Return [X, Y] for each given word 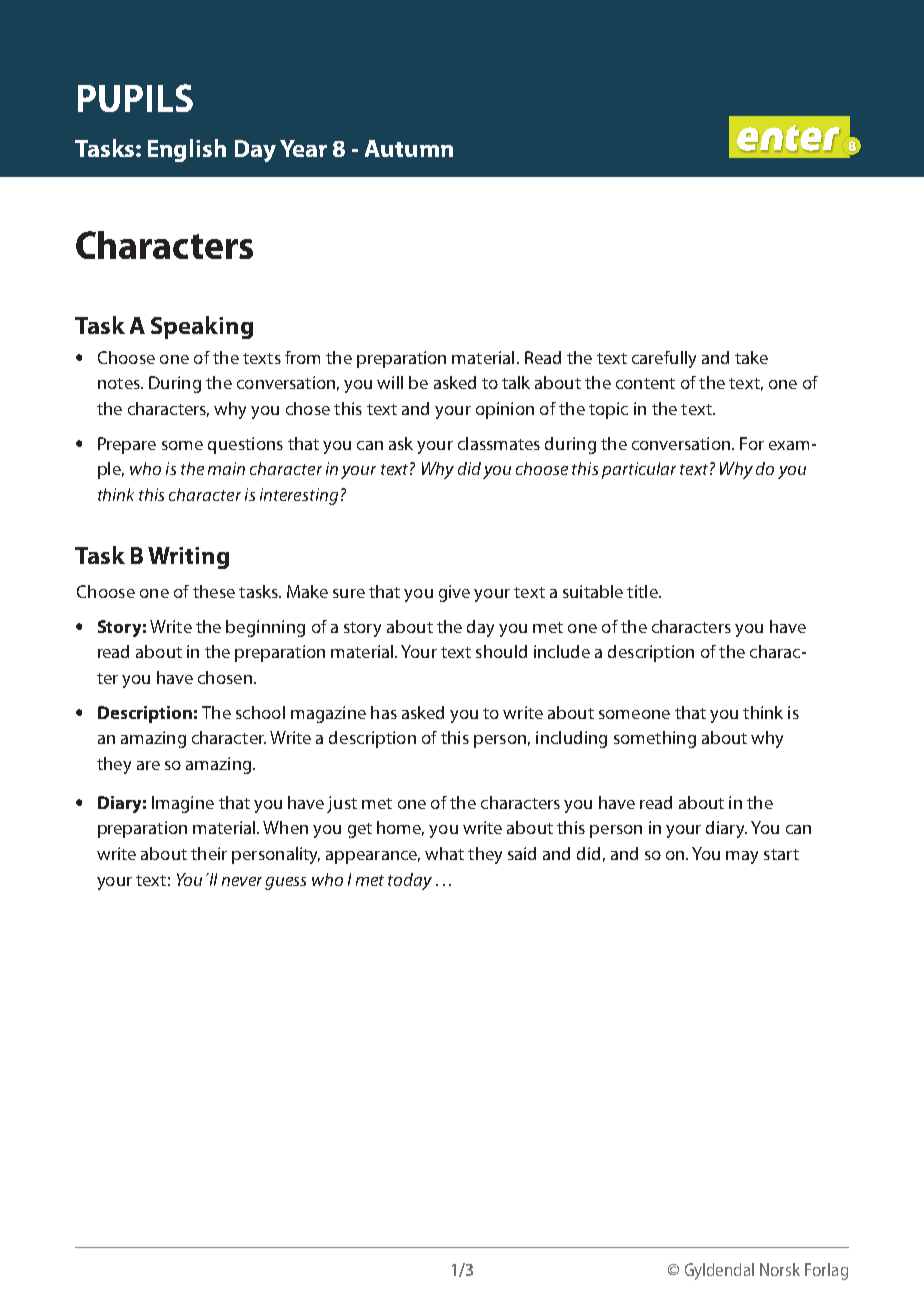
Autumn [409, 148]
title [643, 591]
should [501, 651]
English [187, 150]
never [242, 881]
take [751, 357]
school [260, 712]
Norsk [780, 1269]
